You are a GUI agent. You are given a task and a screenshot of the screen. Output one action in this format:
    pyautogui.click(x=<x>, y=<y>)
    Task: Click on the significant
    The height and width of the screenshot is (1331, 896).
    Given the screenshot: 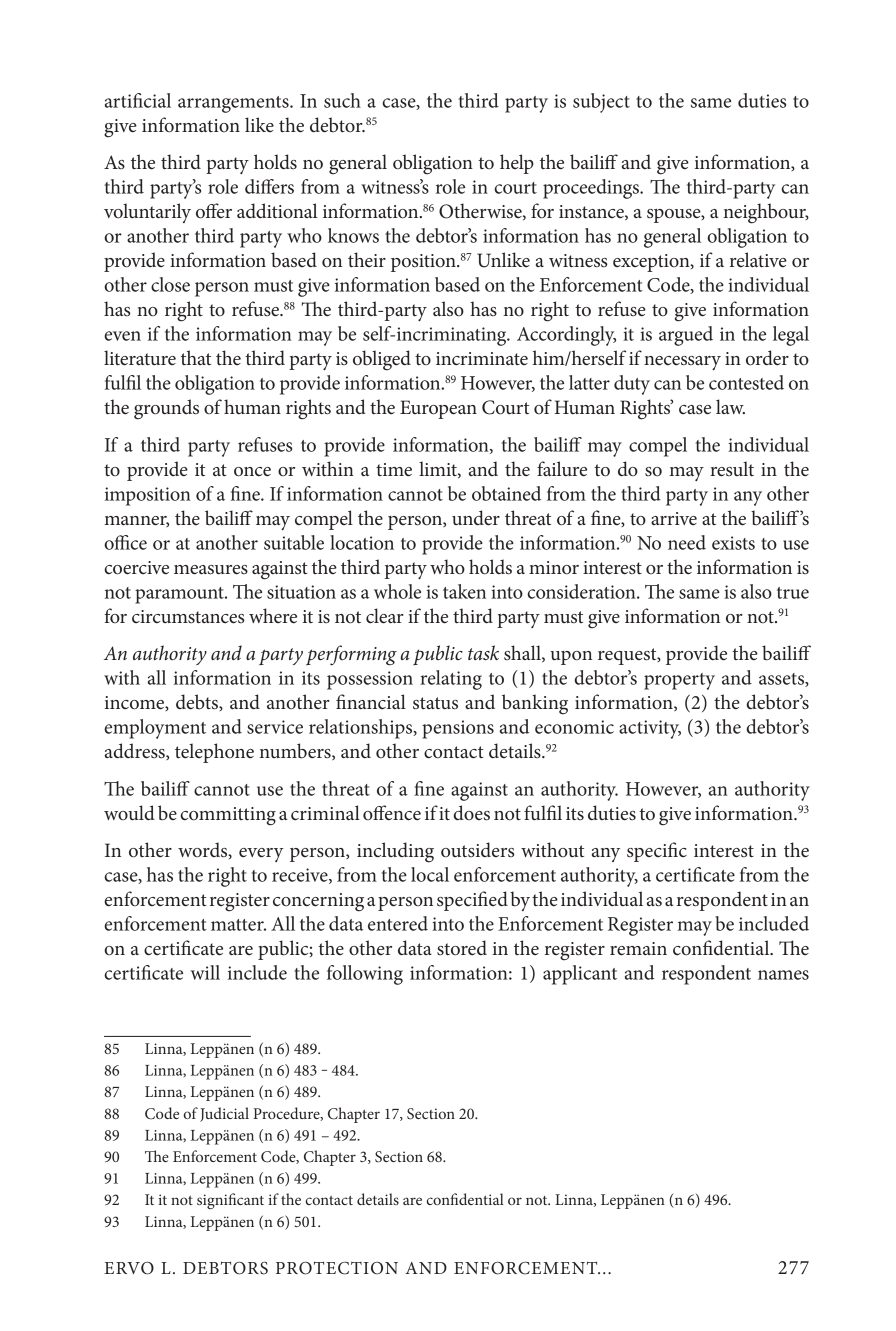 What is the action you would take?
    pyautogui.click(x=230, y=1201)
